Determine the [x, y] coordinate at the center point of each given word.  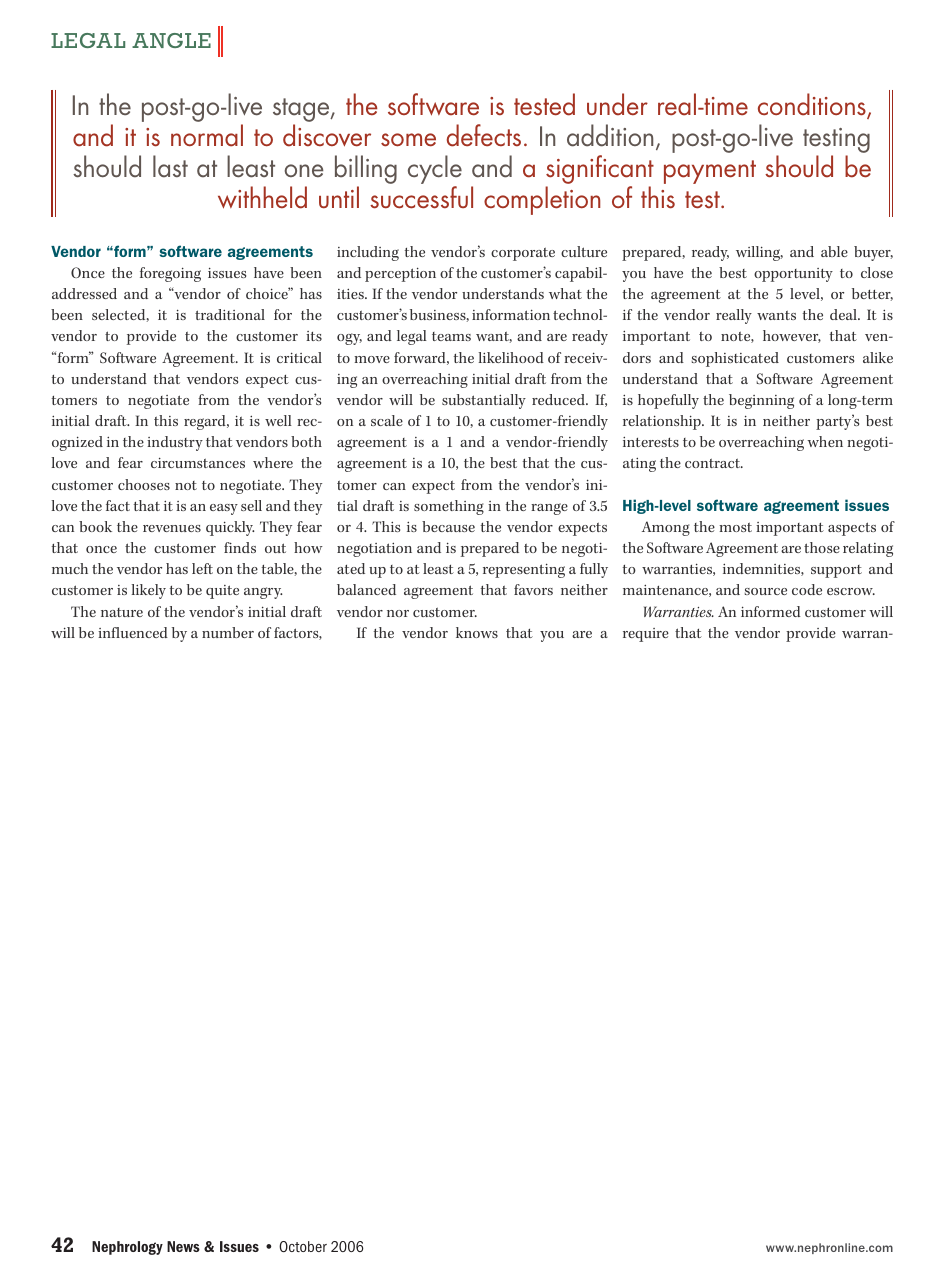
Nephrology [127, 1248]
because [448, 526]
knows [477, 632]
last [170, 166]
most [735, 527]
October [303, 1246]
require [646, 635]
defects [484, 135]
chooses [144, 484]
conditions [813, 106]
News [183, 1246]
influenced [133, 632]
